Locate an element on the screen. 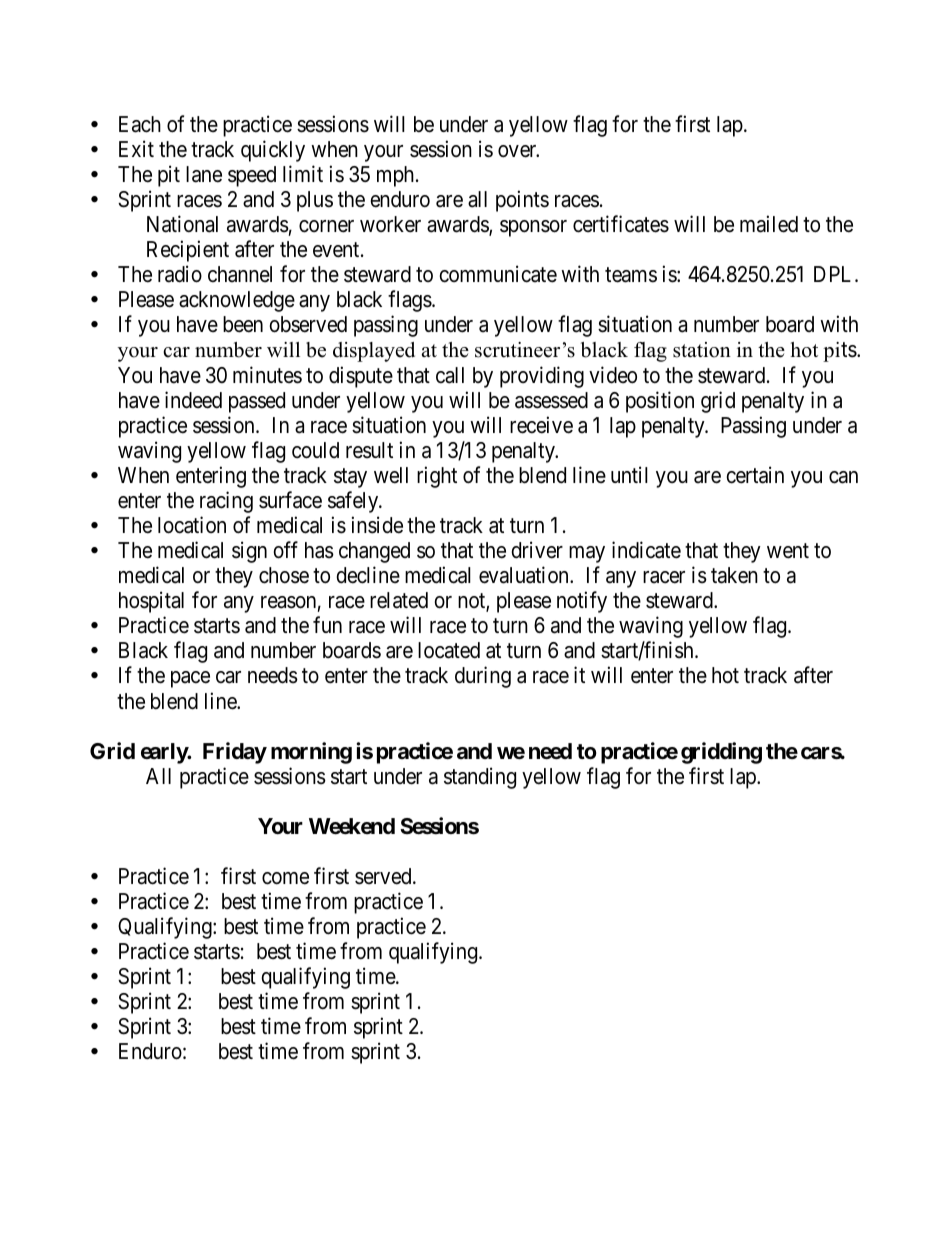 This screenshot has width=952, height=1233. pace is located at coordinates (190, 679).
